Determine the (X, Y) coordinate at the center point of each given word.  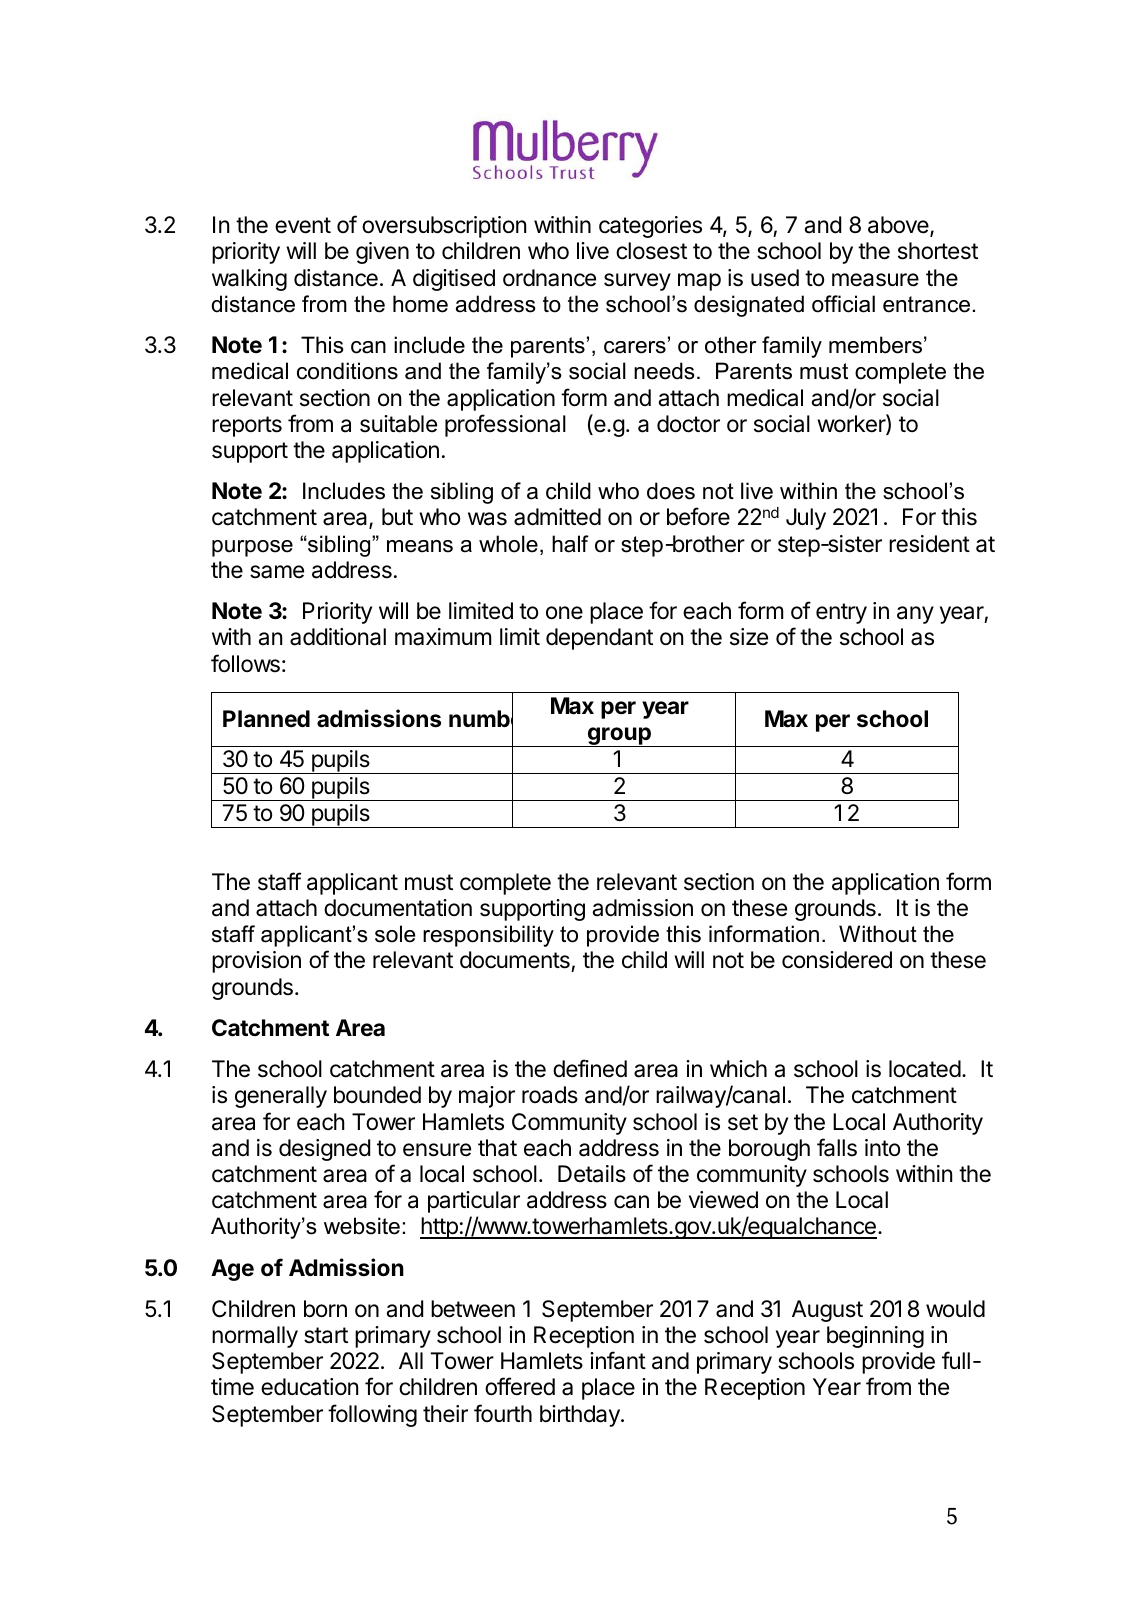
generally (281, 1097)
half (570, 544)
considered (837, 960)
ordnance (549, 278)
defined (590, 1068)
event (303, 225)
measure (875, 280)
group (619, 737)
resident (929, 544)
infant (618, 1360)
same (277, 572)
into (882, 1148)
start (326, 1335)
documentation (398, 908)
